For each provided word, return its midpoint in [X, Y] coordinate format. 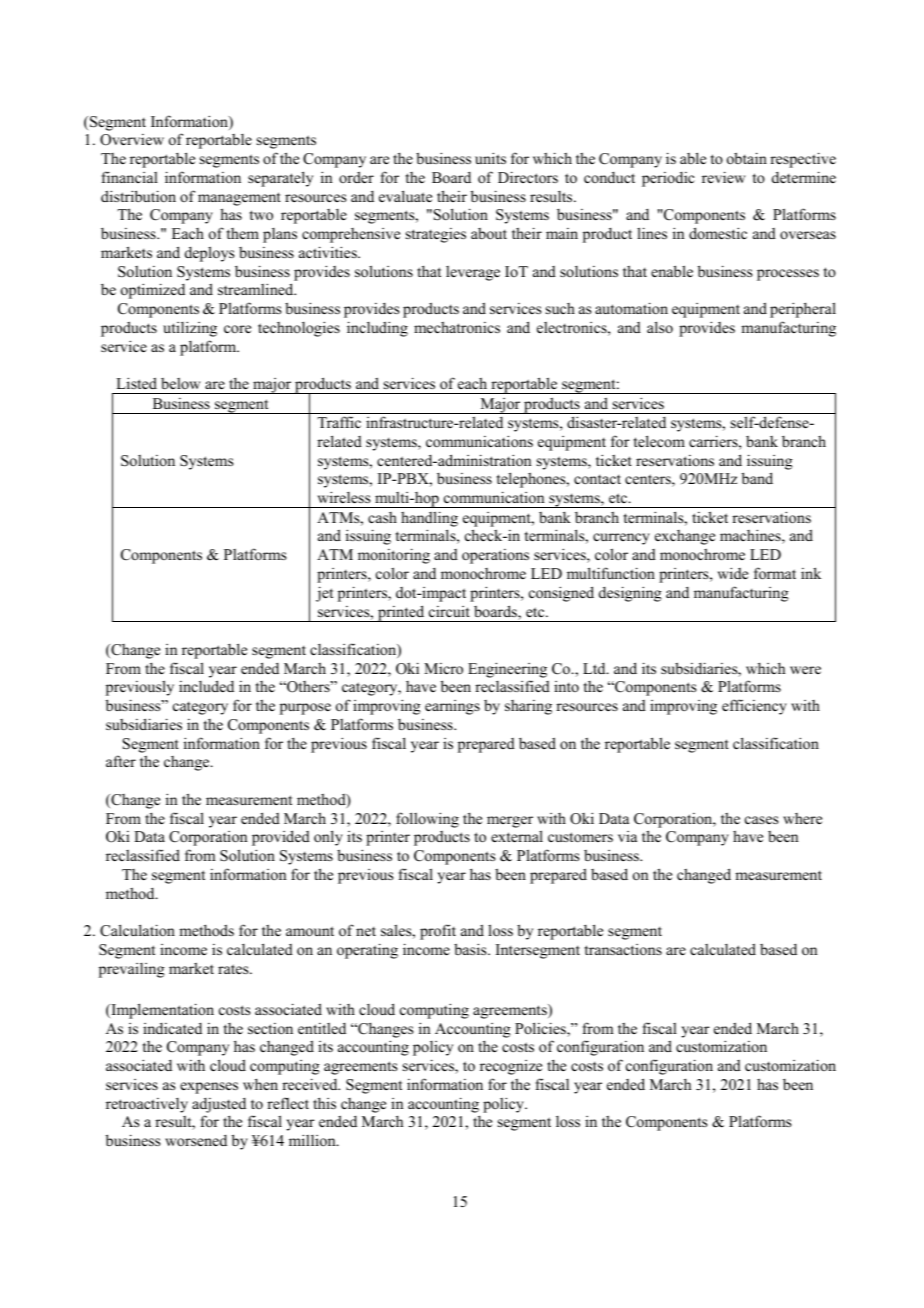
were [805, 670]
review [723, 177]
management [239, 199]
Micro [443, 668]
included [206, 686]
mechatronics [457, 327]
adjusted [219, 1105]
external [517, 836]
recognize [511, 1067]
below [180, 383]
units [490, 158]
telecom [659, 441]
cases [761, 820]
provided [281, 838]
